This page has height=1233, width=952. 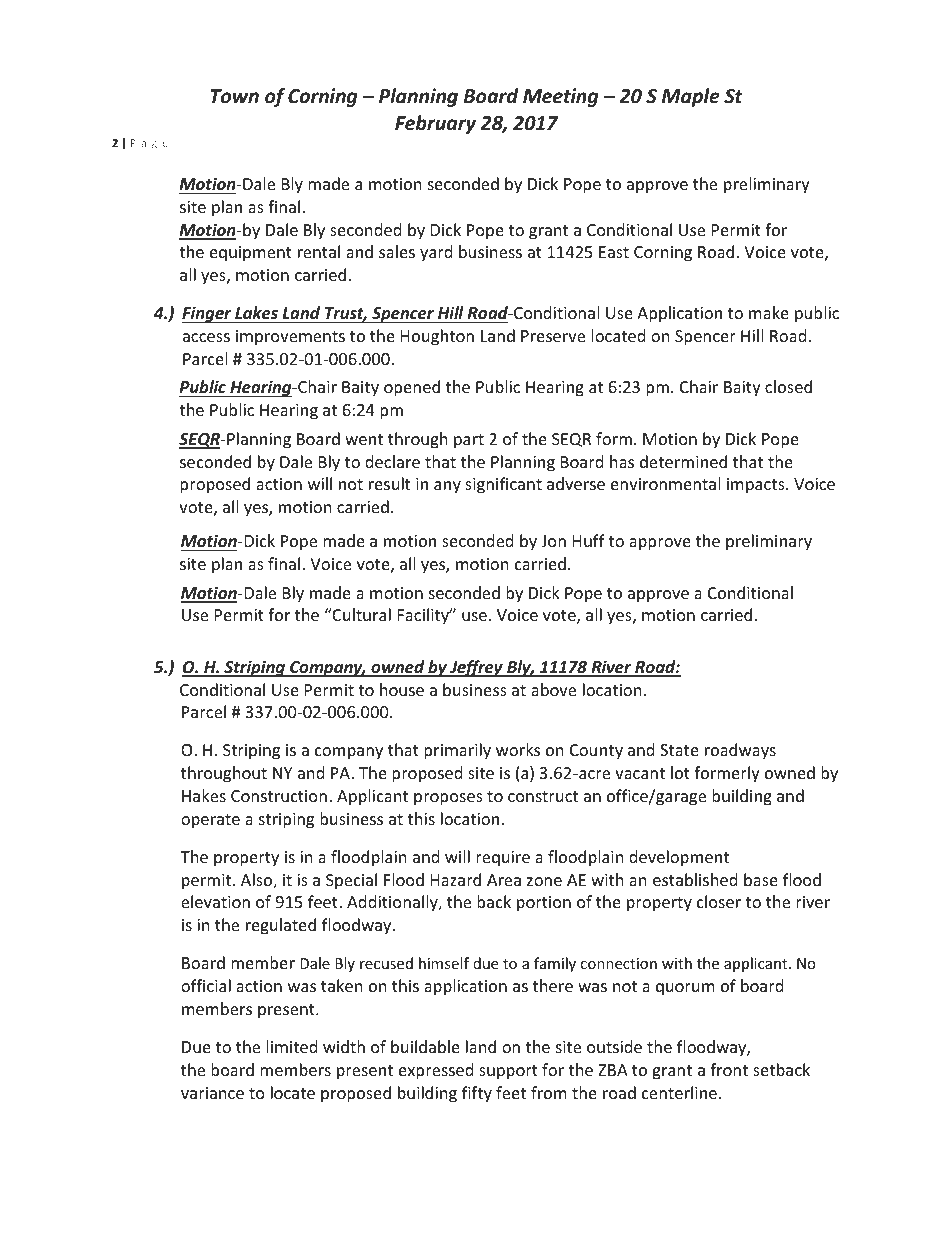 I want to click on Preserve, so click(x=553, y=336).
